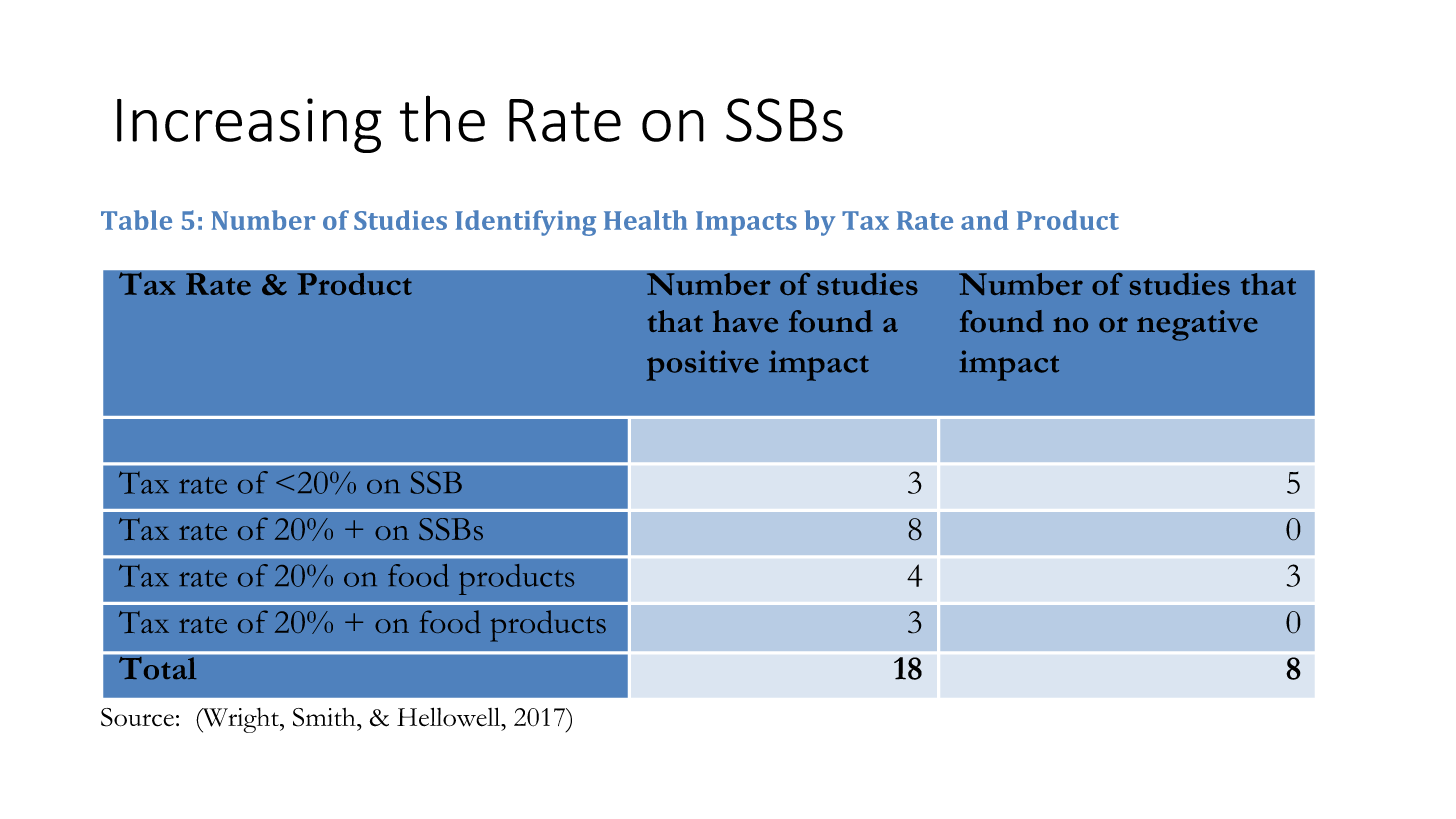 The image size is (1456, 819). What do you see at coordinates (645, 220) in the image?
I see `Health` at bounding box center [645, 220].
